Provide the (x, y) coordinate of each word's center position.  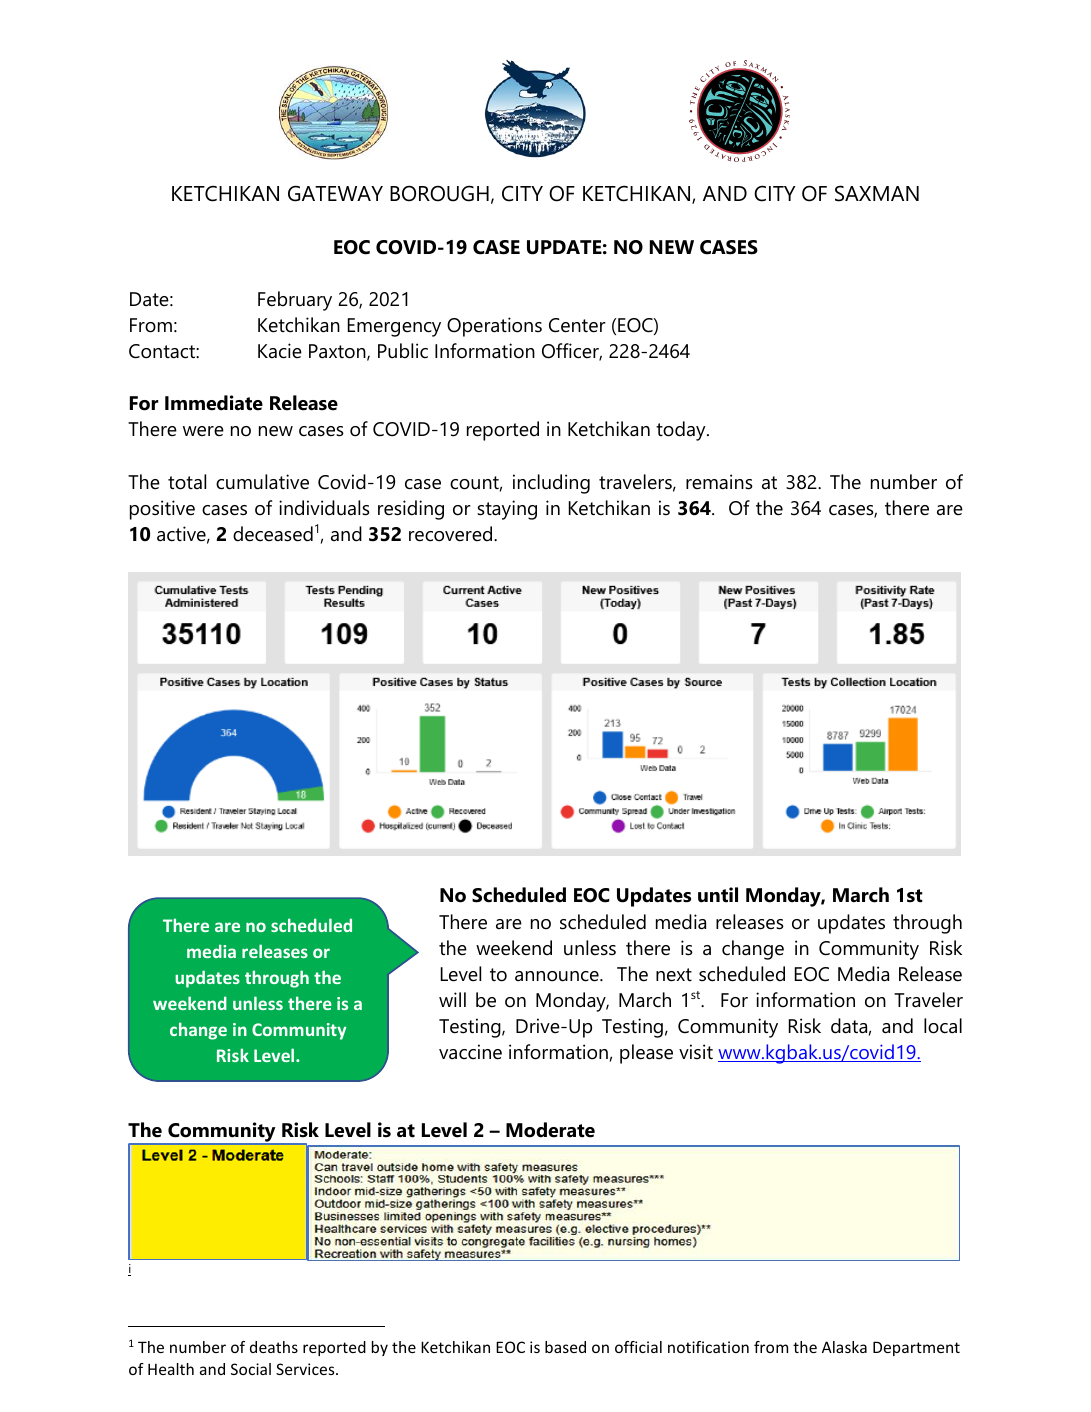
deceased (273, 534)
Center (577, 325)
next (674, 975)
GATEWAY (335, 193)
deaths (274, 1347)
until (718, 895)
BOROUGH (439, 193)
